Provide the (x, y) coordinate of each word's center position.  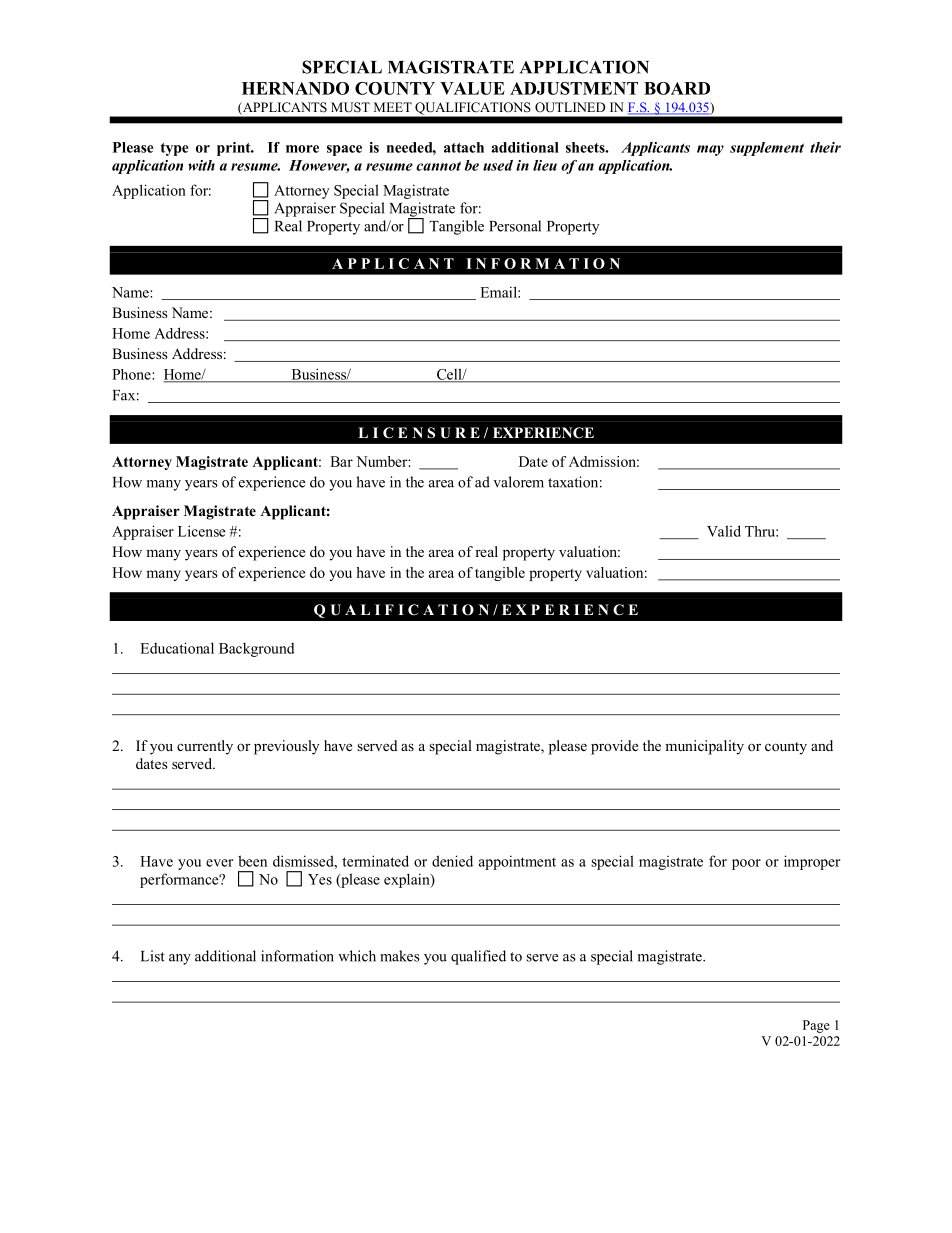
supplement (767, 149)
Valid (724, 531)
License (201, 531)
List (153, 956)
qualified (478, 957)
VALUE (472, 88)
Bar (341, 461)
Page (816, 1026)
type (174, 149)
